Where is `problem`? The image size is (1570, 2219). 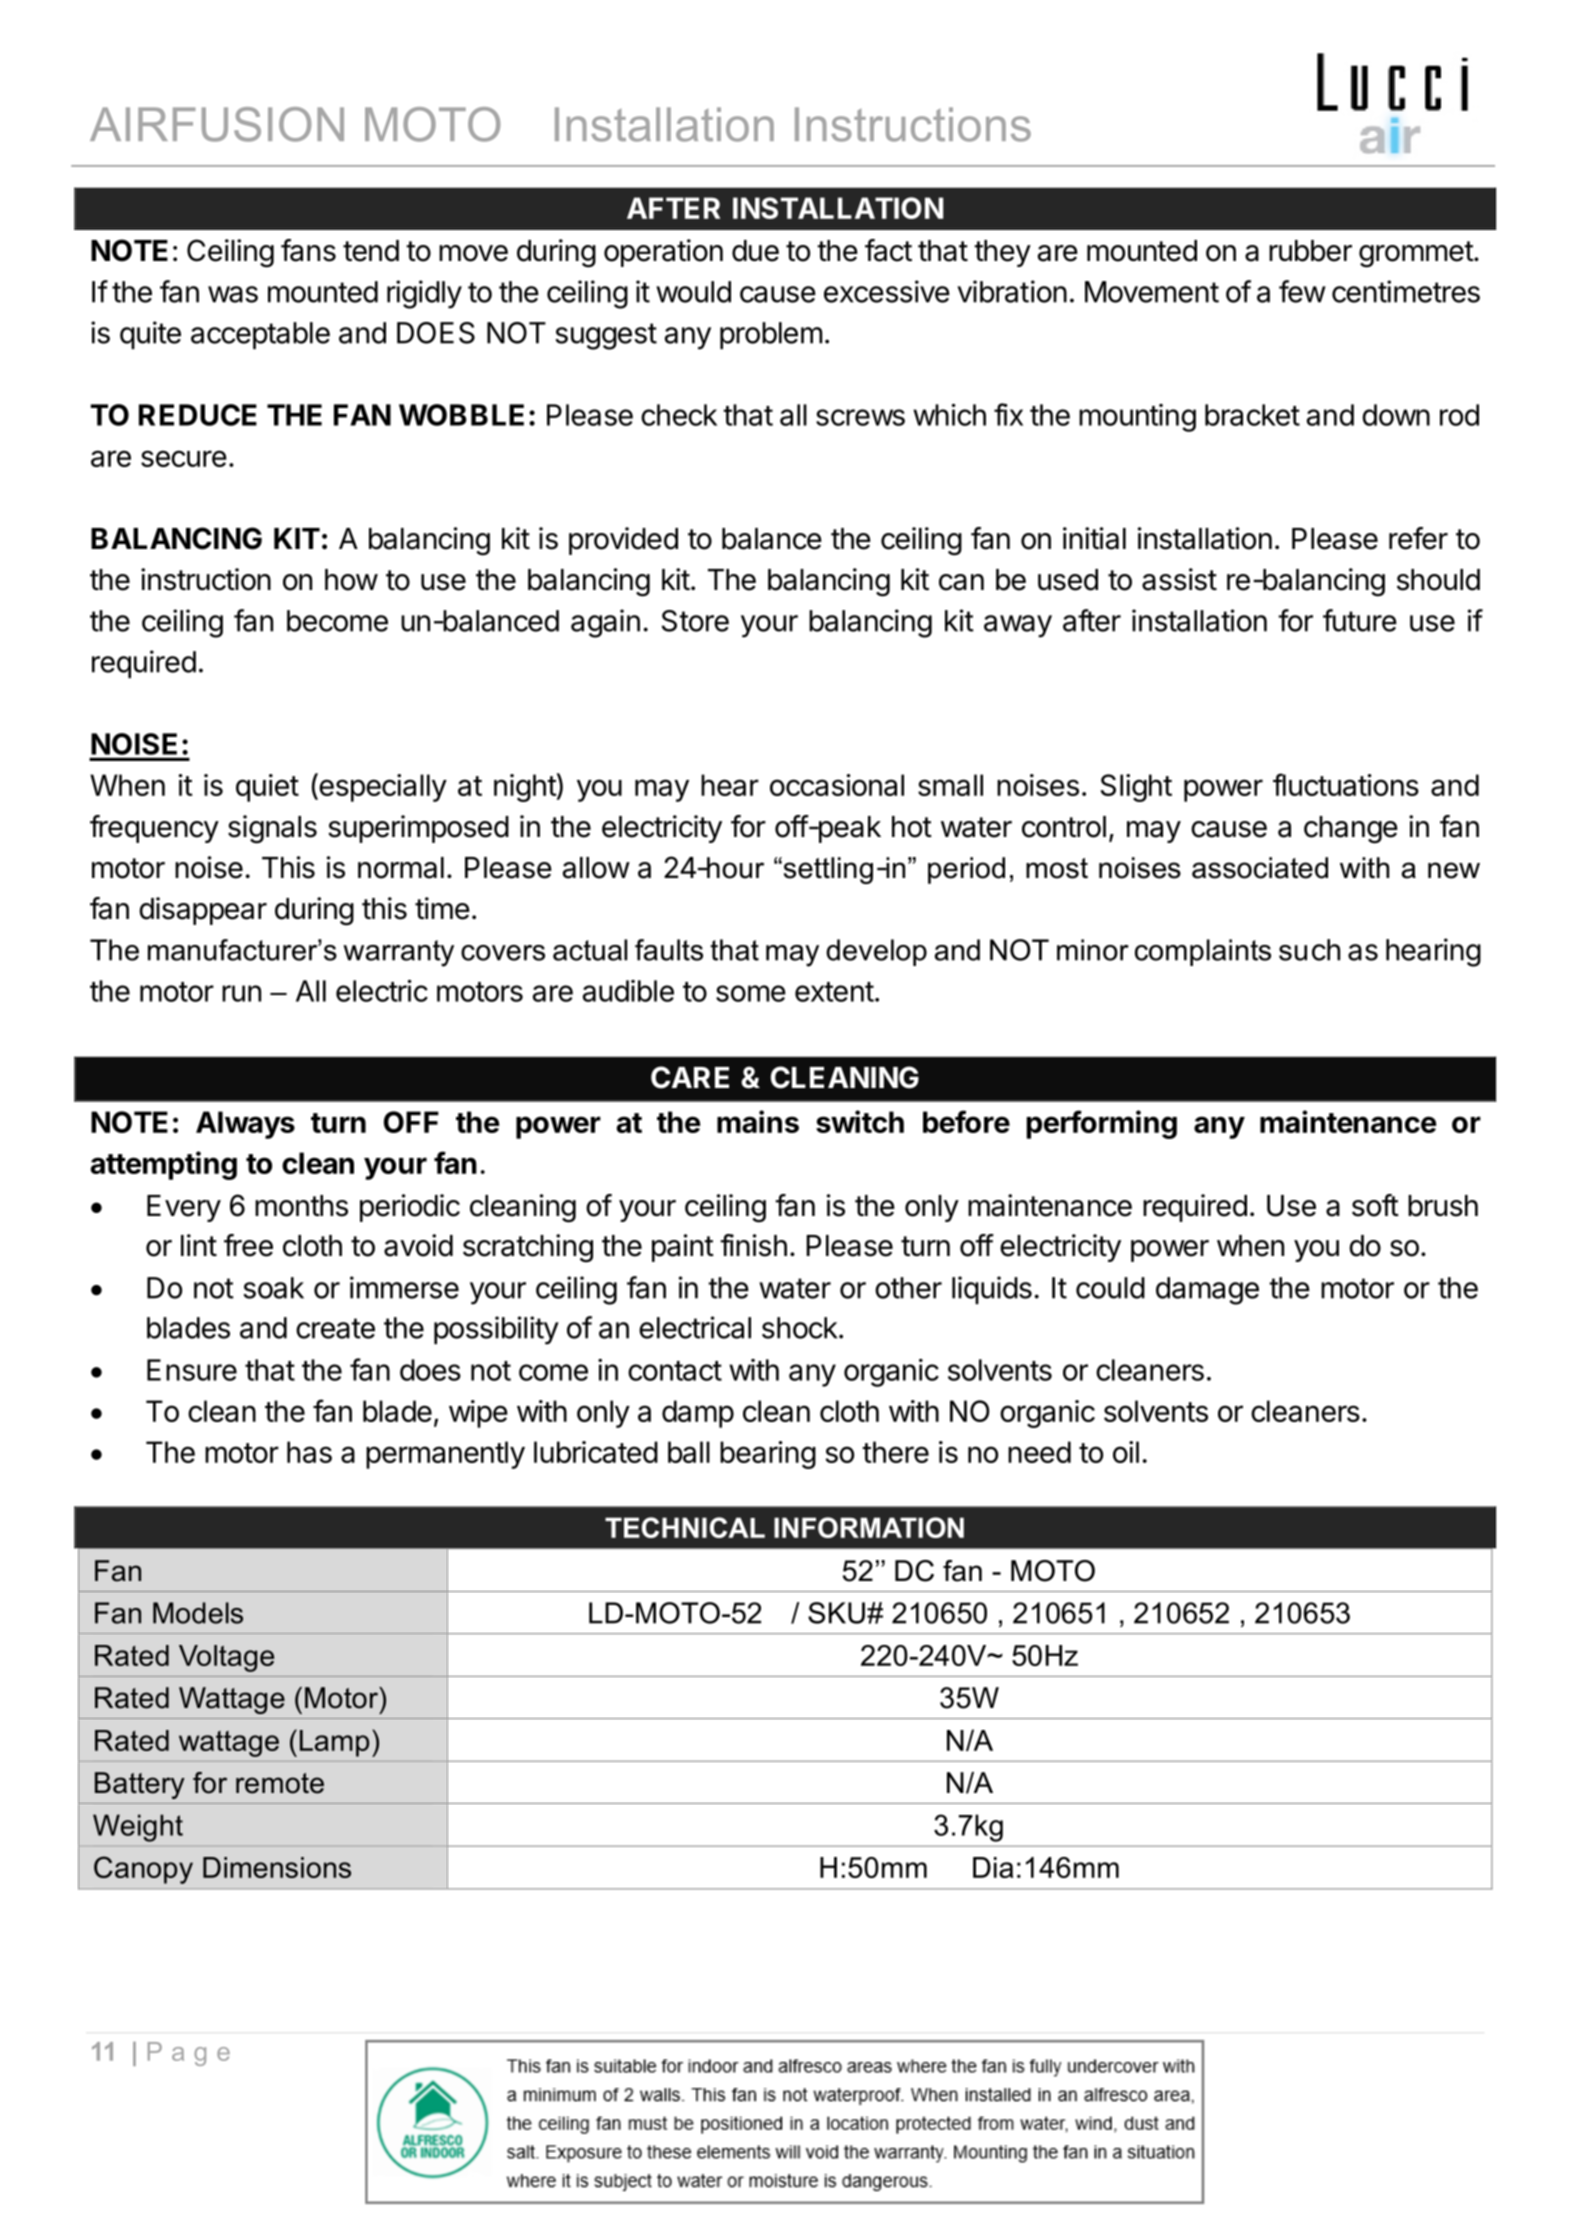
problem is located at coordinates (771, 335).
